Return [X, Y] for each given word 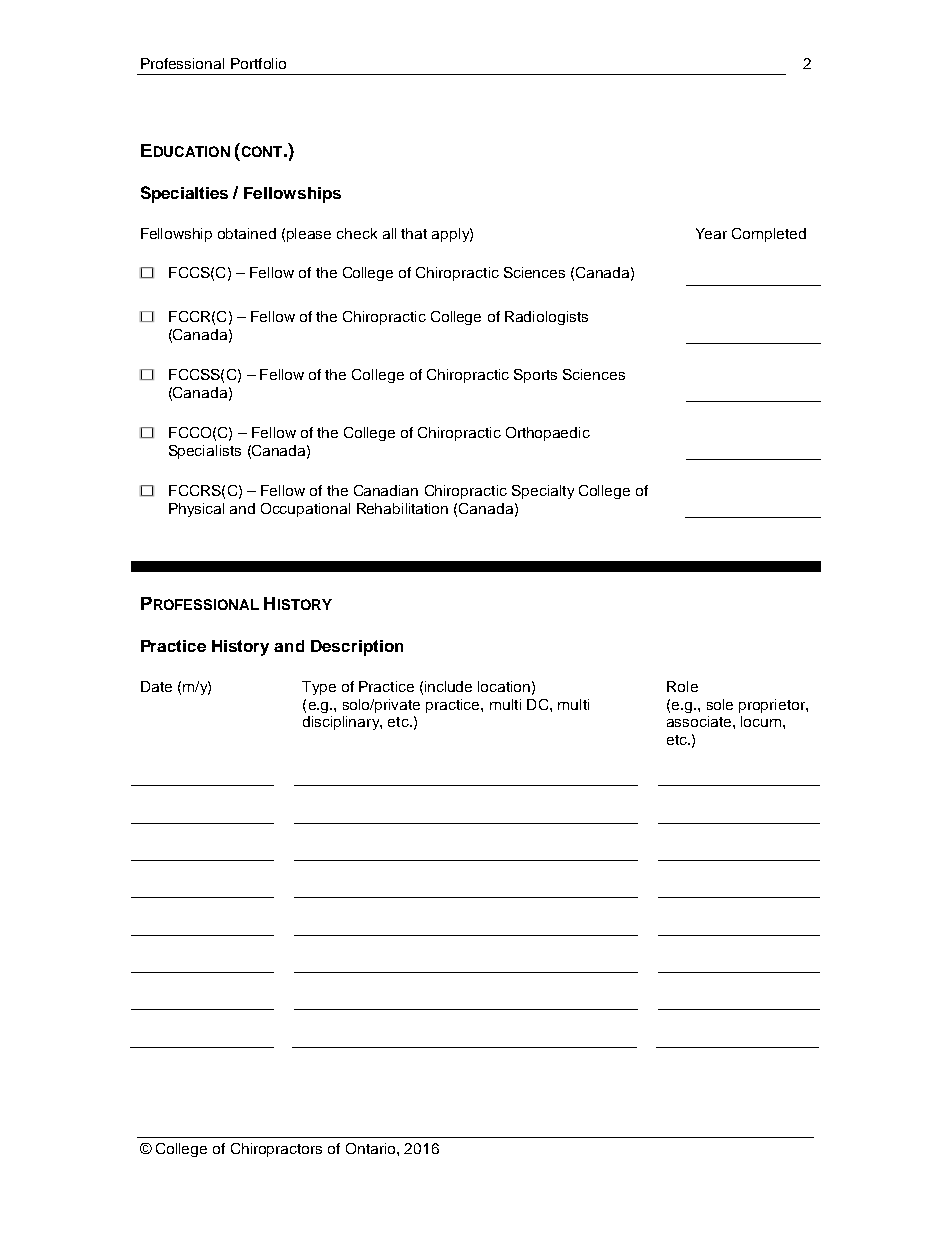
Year [711, 233]
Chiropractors [276, 1150]
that [414, 233]
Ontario [372, 1148]
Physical [196, 510]
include [448, 686]
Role [682, 686]
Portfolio [258, 63]
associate [700, 721]
